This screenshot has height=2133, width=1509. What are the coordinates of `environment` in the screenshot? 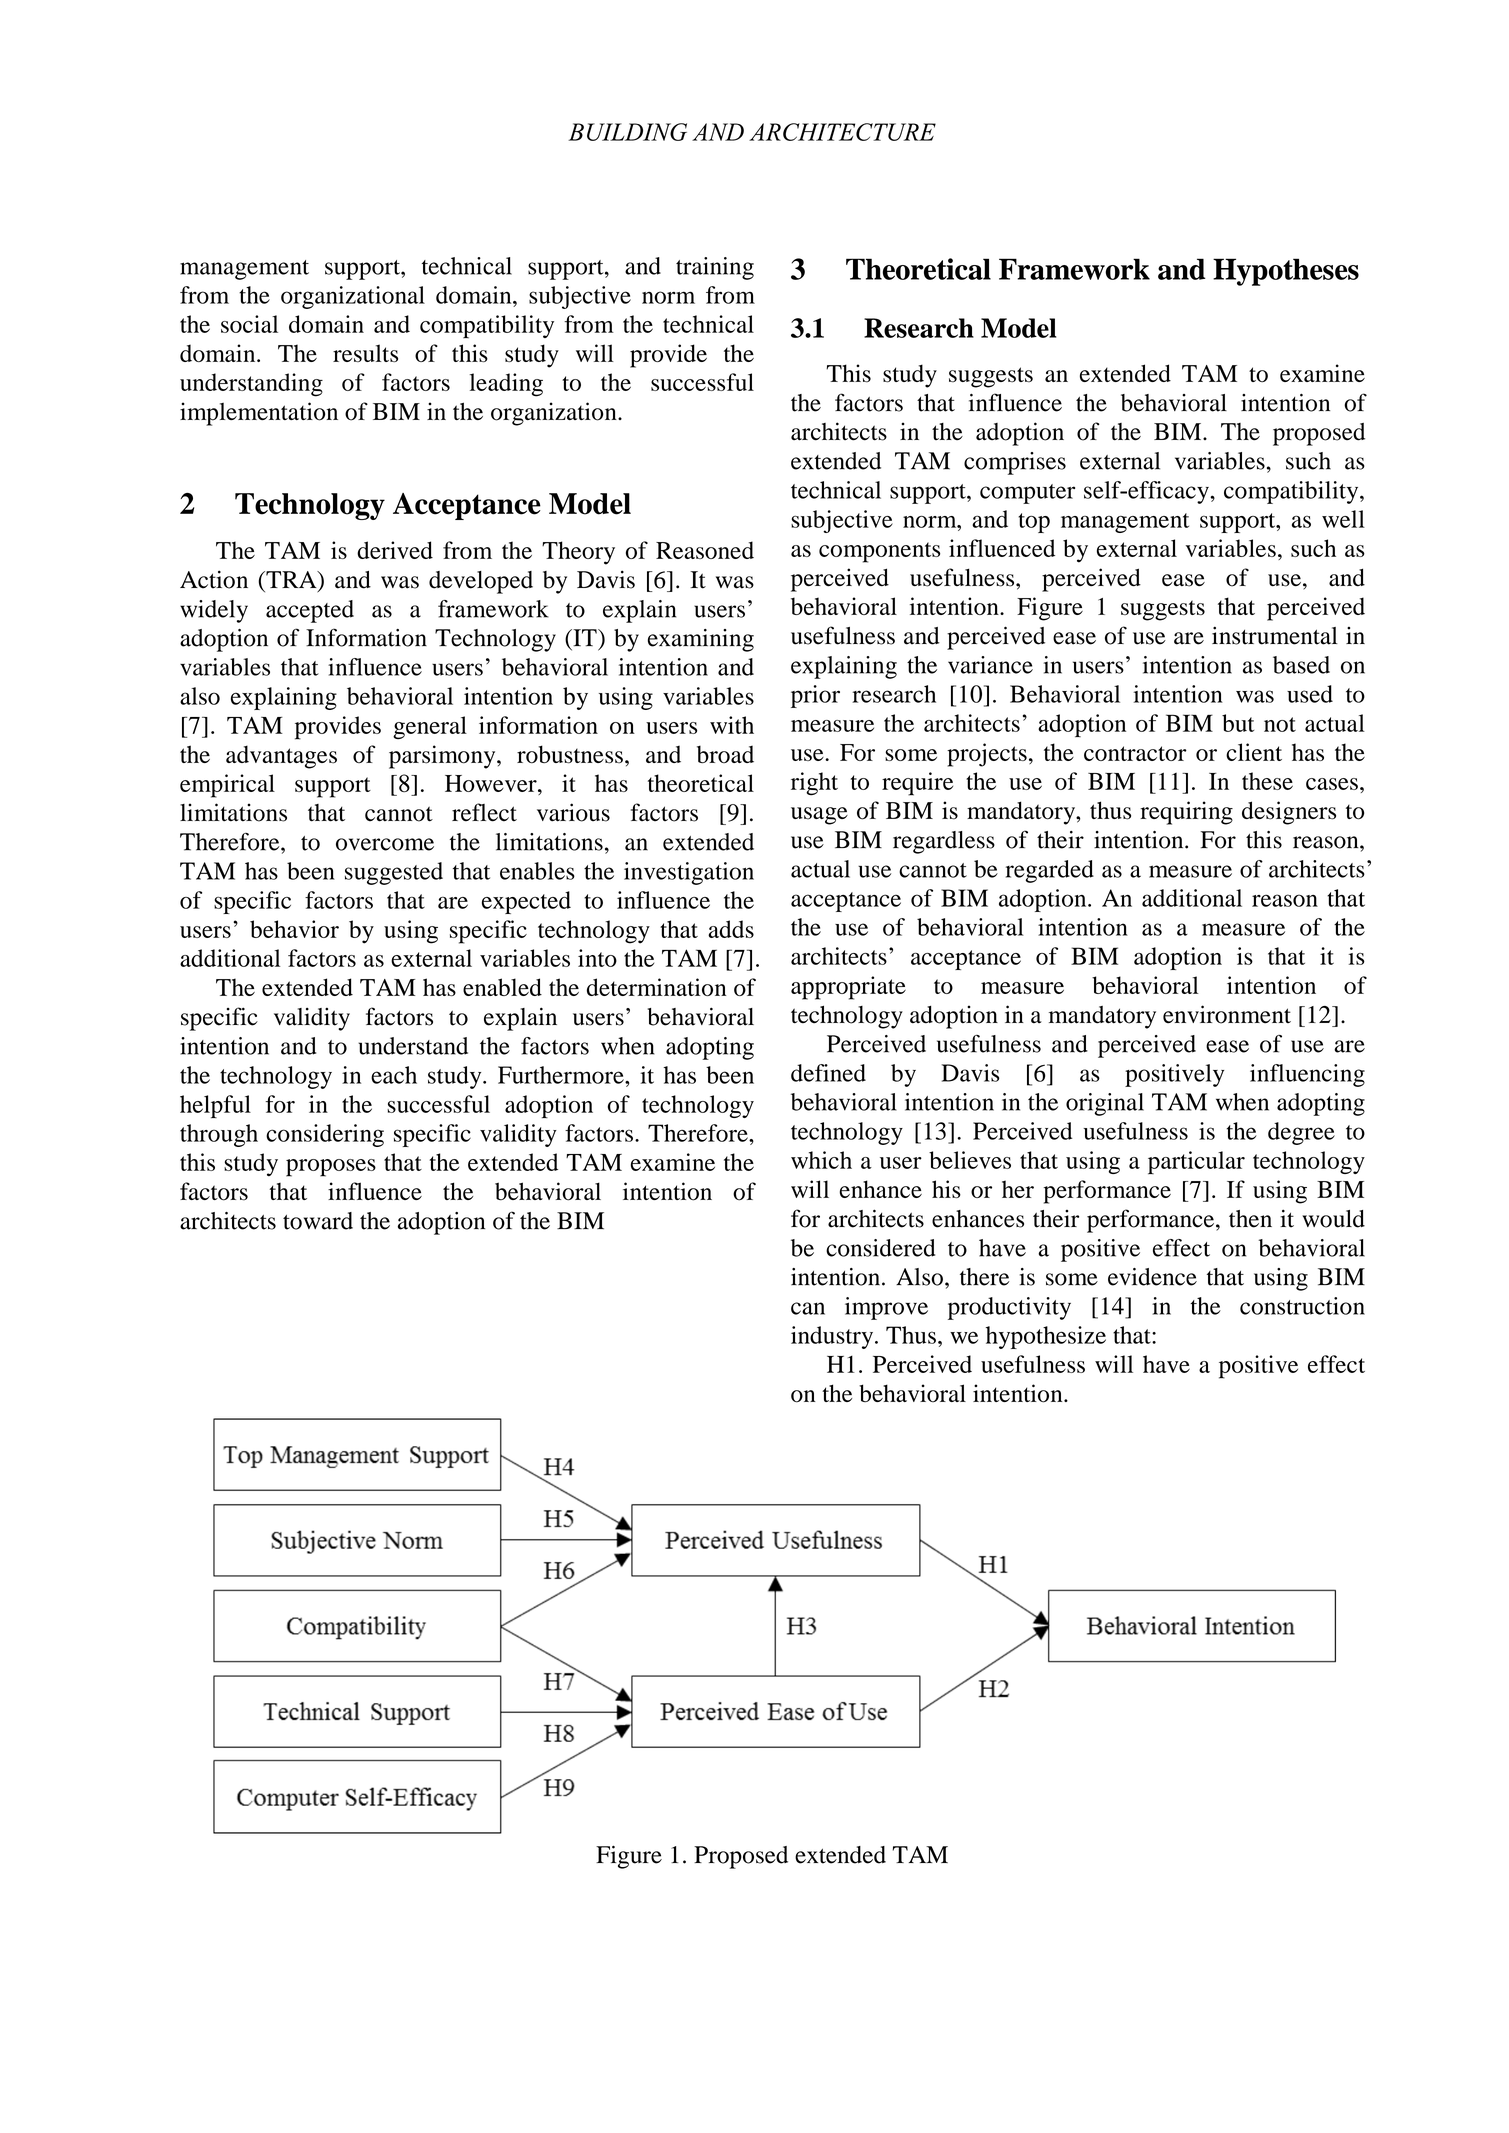 It's located at (1227, 1014).
